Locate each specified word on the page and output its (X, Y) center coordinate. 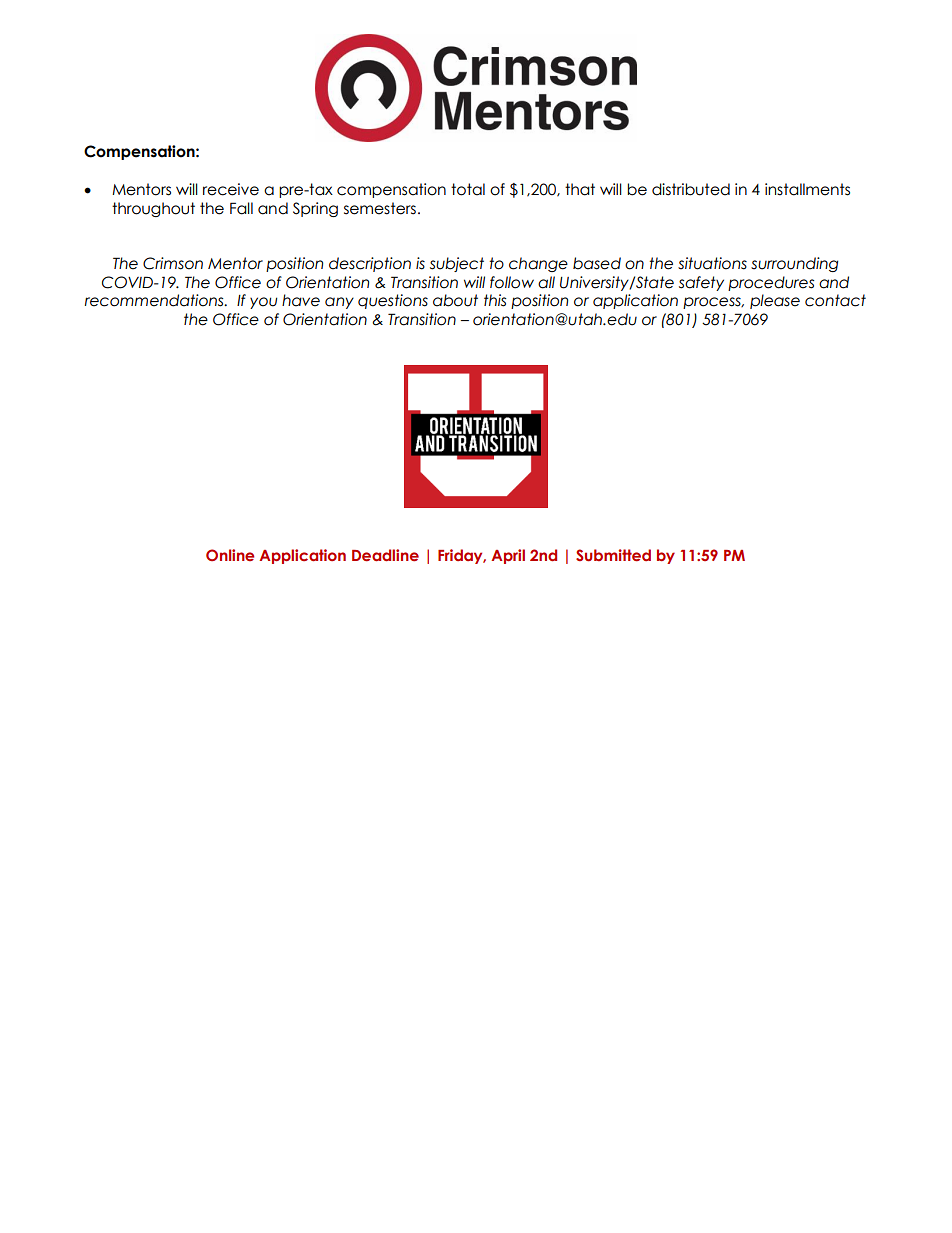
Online (230, 555)
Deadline (385, 555)
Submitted (613, 555)
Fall (241, 208)
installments (807, 189)
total (468, 189)
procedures (771, 283)
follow (512, 282)
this (495, 300)
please (775, 301)
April (508, 556)
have (301, 300)
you (263, 303)
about (455, 300)
